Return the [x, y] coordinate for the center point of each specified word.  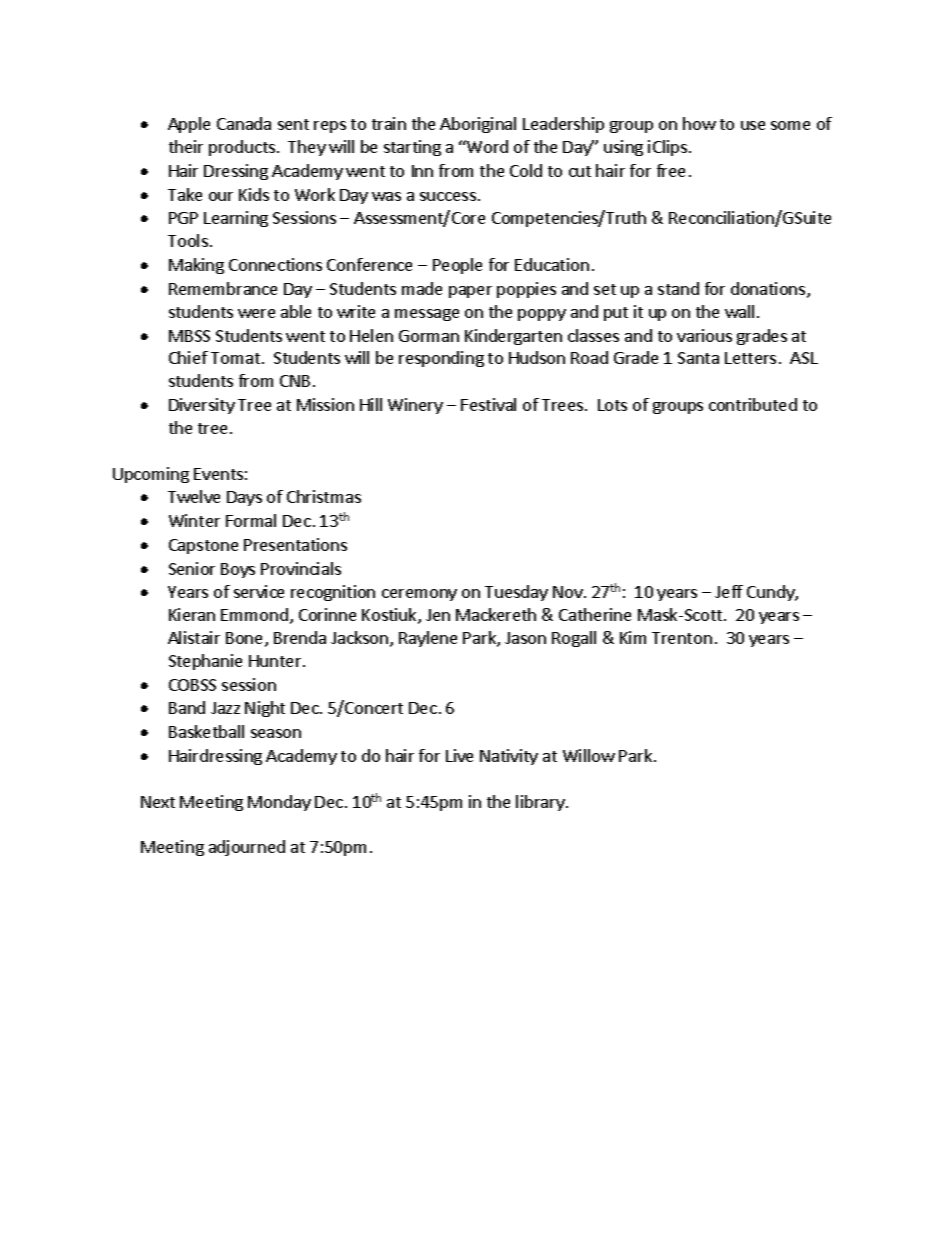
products [242, 148]
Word [486, 146]
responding [441, 359]
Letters [750, 358]
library [541, 803]
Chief [188, 357]
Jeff [729, 591]
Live [459, 755]
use [753, 125]
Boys [238, 570]
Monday [279, 803]
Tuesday [516, 593]
